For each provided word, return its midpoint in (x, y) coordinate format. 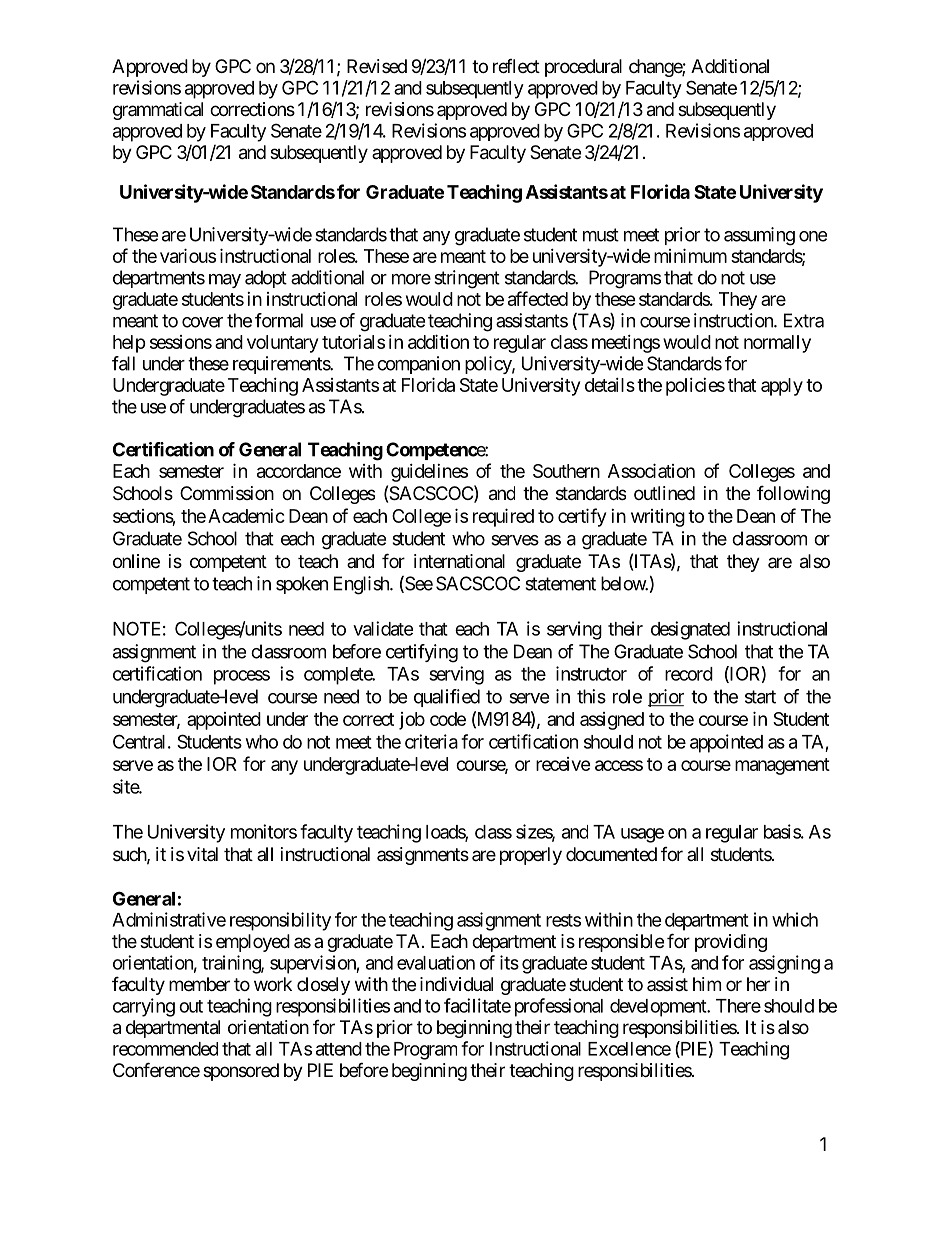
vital (202, 854)
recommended (165, 1049)
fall (123, 363)
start (760, 697)
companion (418, 365)
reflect (516, 66)
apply (782, 387)
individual (456, 984)
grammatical (158, 111)
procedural (583, 68)
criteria (431, 741)
